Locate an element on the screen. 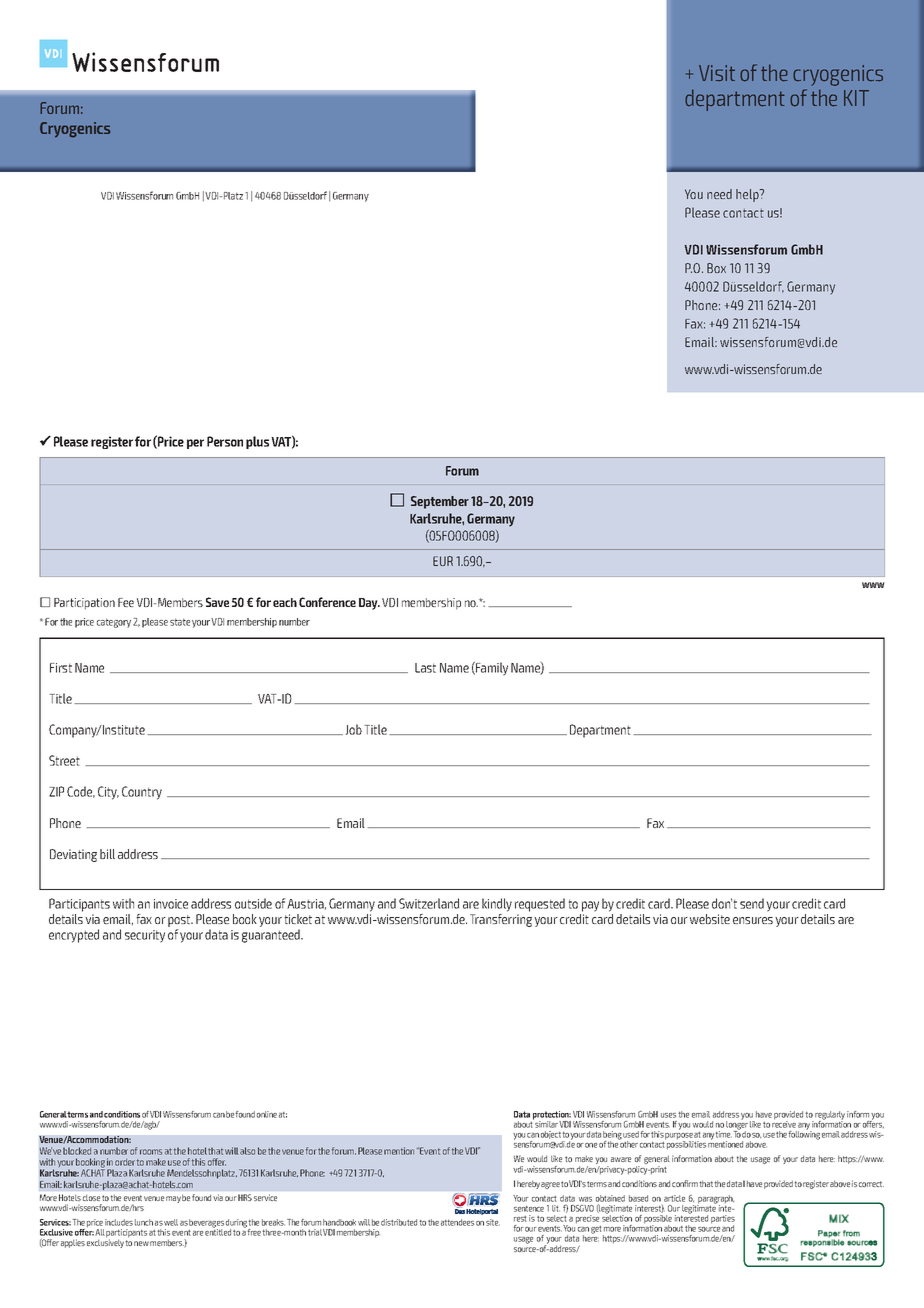 The width and height of the screenshot is (924, 1308). attendees is located at coordinates (457, 1222).
